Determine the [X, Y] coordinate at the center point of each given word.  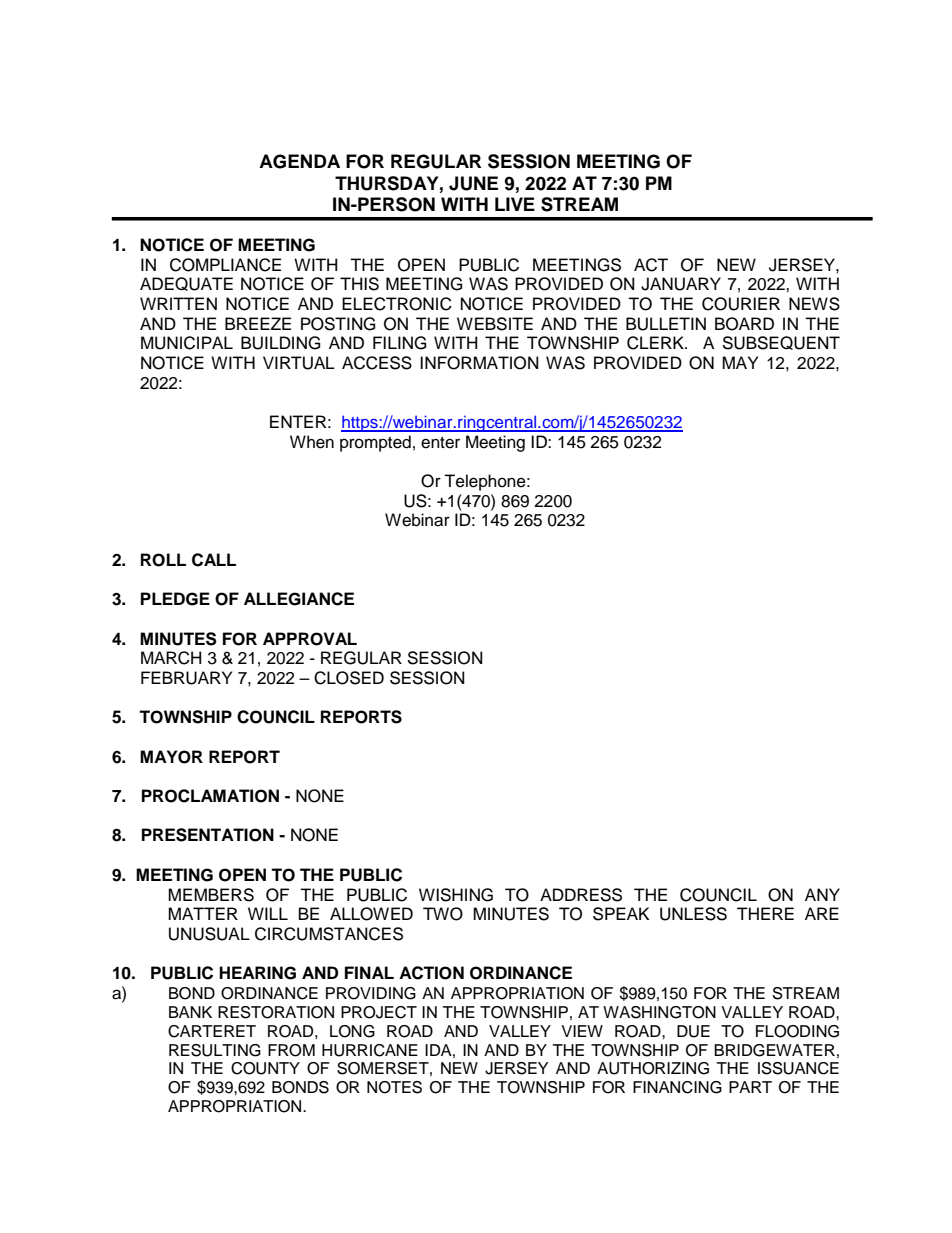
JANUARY [681, 284]
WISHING [456, 895]
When [312, 442]
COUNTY [265, 1068]
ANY [822, 894]
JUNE [473, 183]
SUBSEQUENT [781, 343]
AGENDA [299, 161]
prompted [375, 443]
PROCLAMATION [210, 796]
